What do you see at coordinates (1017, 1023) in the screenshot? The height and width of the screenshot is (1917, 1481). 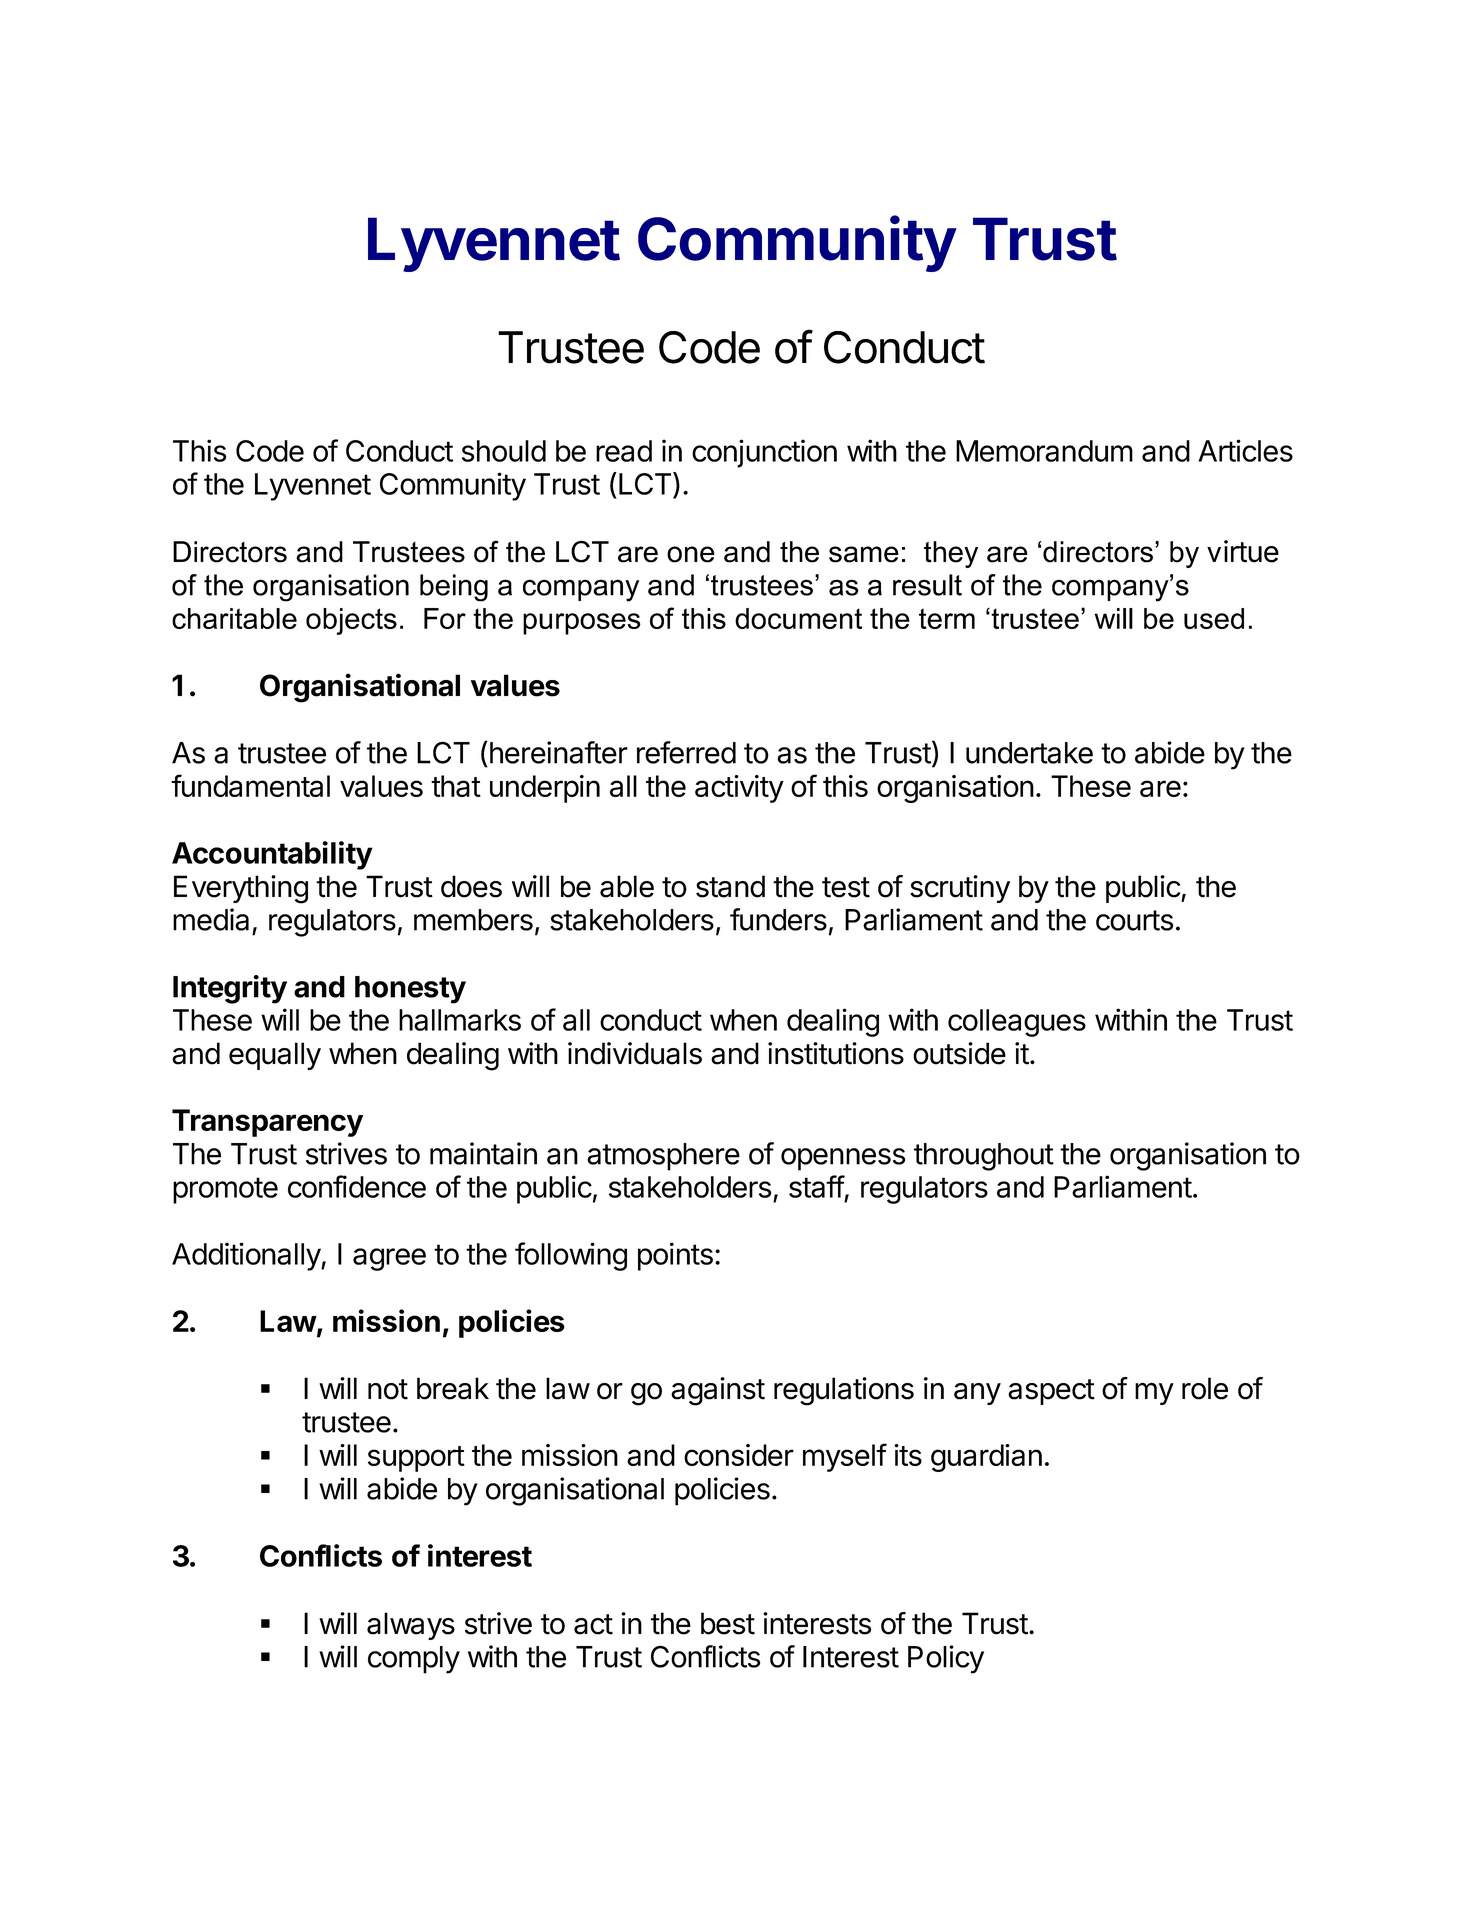 I see `colleagues` at bounding box center [1017, 1023].
